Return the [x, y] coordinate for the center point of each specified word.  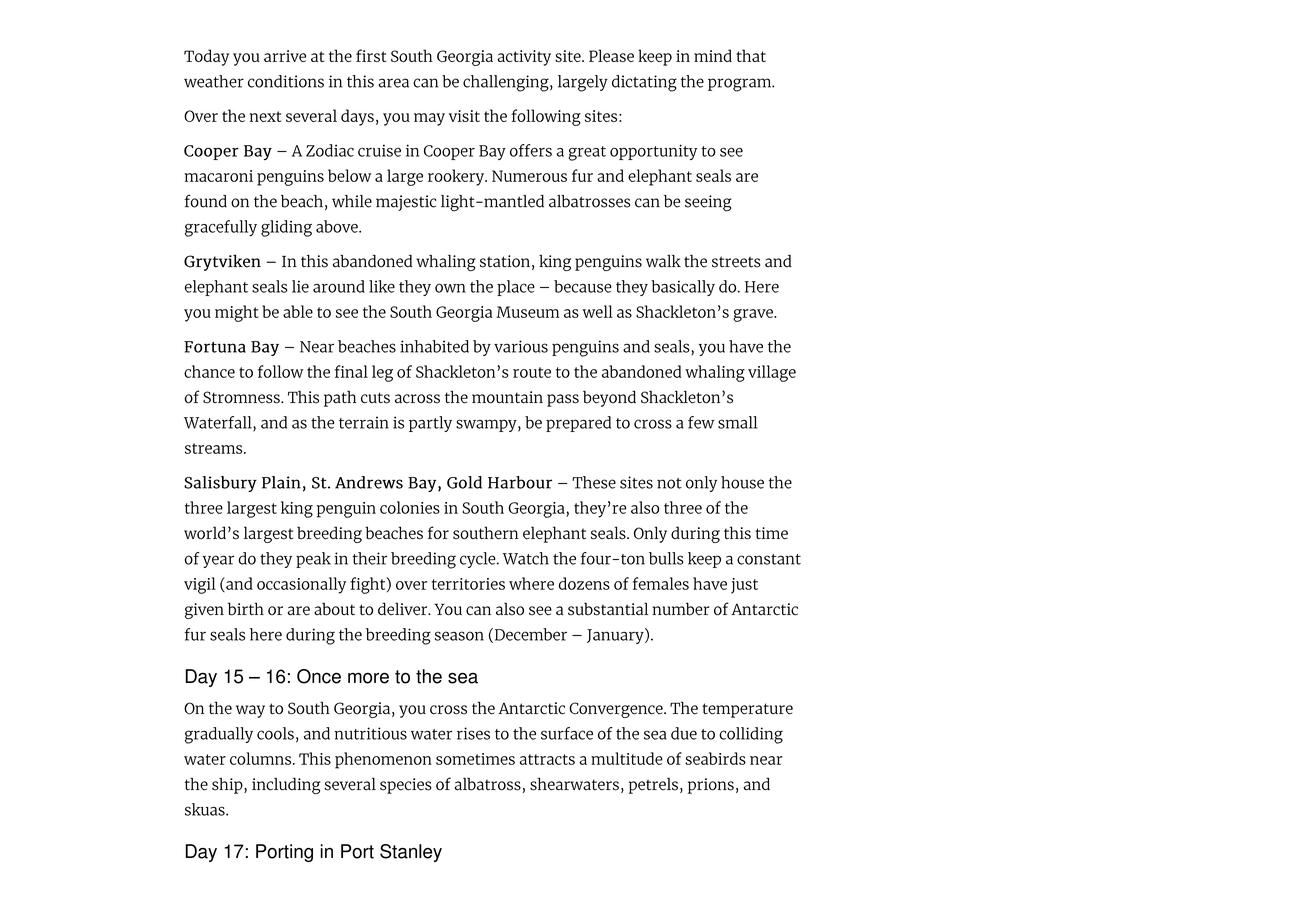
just [744, 586]
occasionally [301, 585]
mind [713, 55]
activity [524, 58]
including [286, 785]
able [298, 311]
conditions [286, 81]
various [521, 346]
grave [754, 315]
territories [468, 584]
